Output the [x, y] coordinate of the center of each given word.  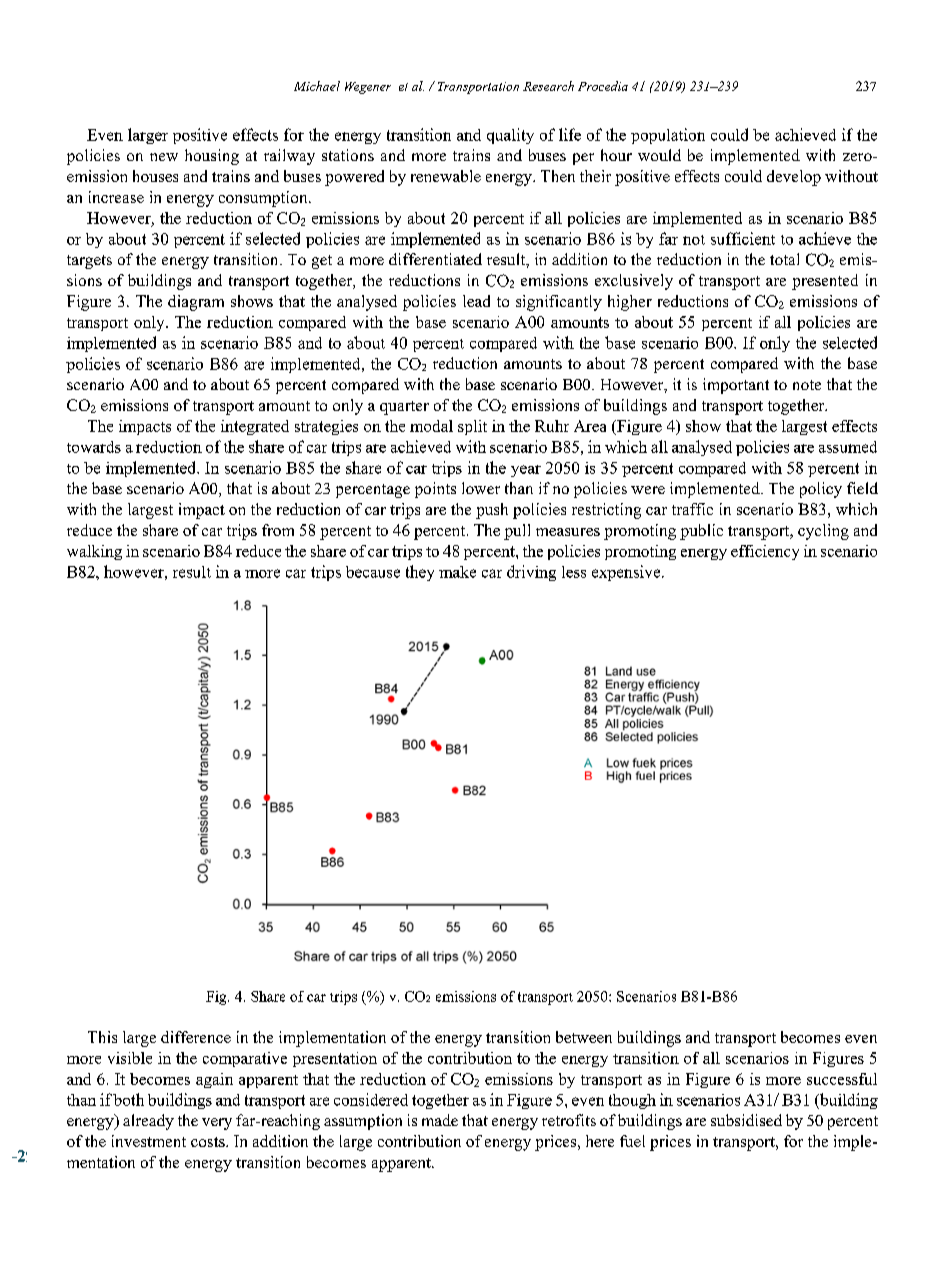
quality [510, 136]
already [148, 1122]
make [457, 572]
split [472, 427]
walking [94, 552]
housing [212, 157]
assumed [848, 447]
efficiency [765, 552]
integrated [255, 427]
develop [794, 178]
